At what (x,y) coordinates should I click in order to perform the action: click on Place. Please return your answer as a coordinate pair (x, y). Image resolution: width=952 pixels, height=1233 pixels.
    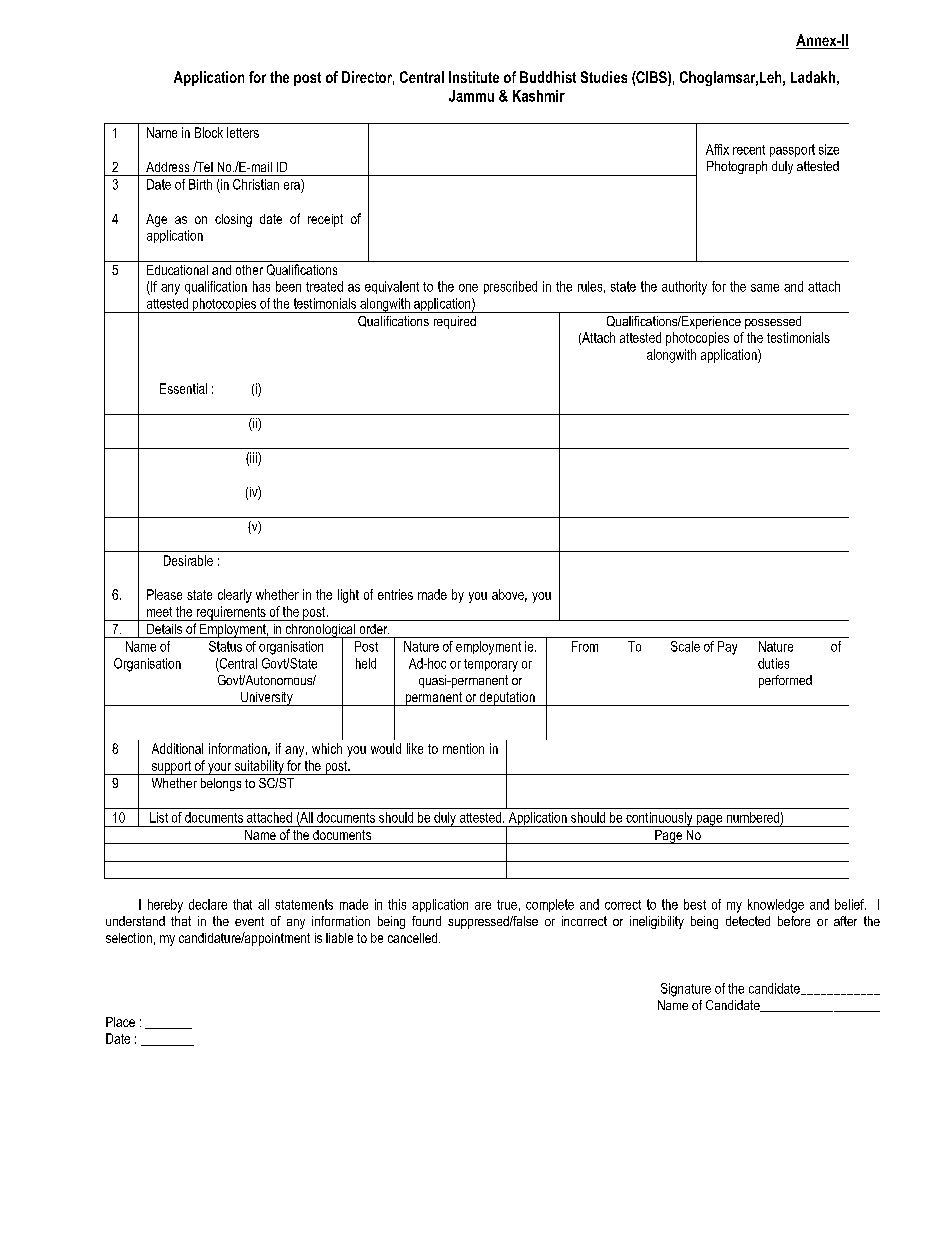
    Looking at the image, I should click on (120, 1022).
